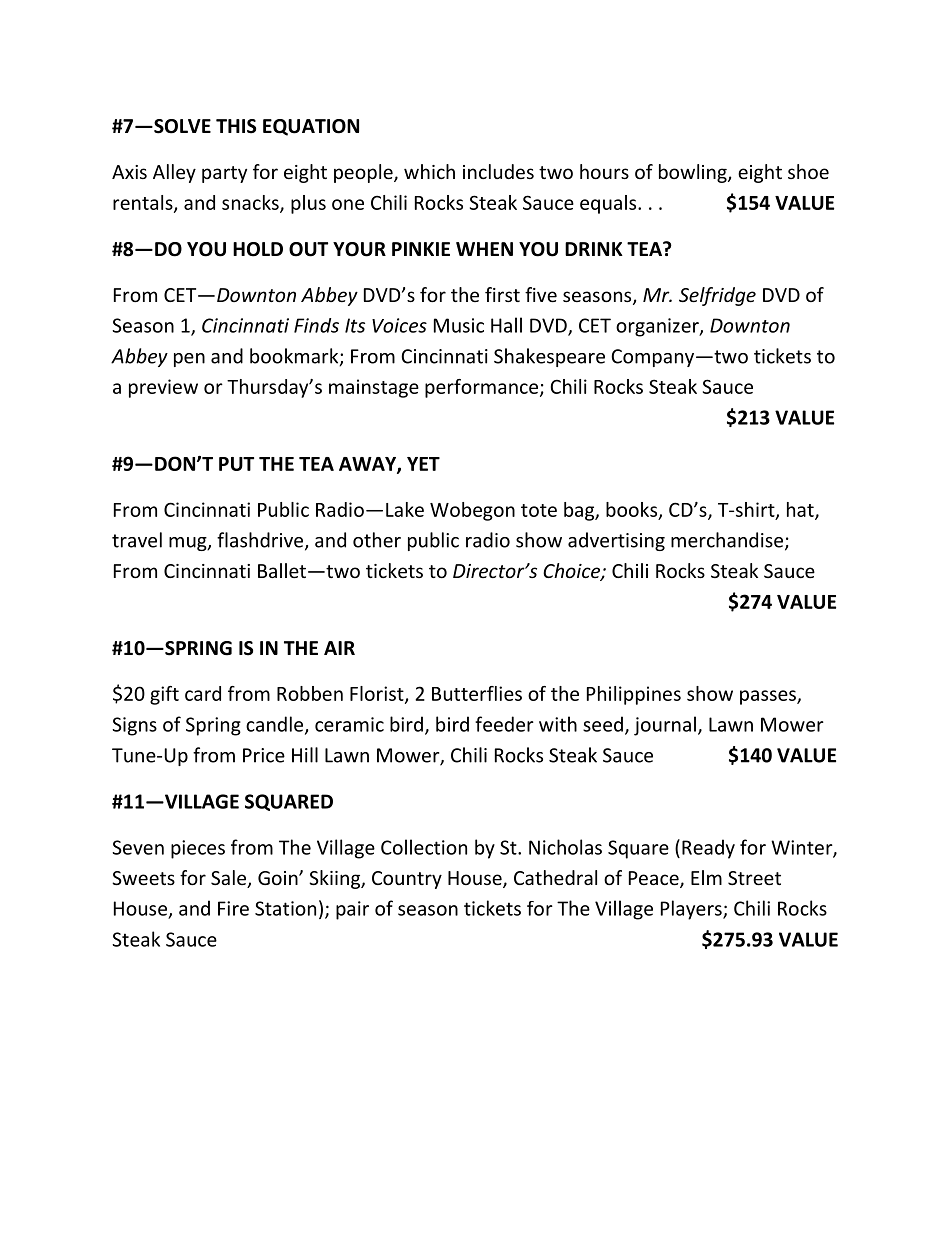  I want to click on YET, so click(423, 464).
